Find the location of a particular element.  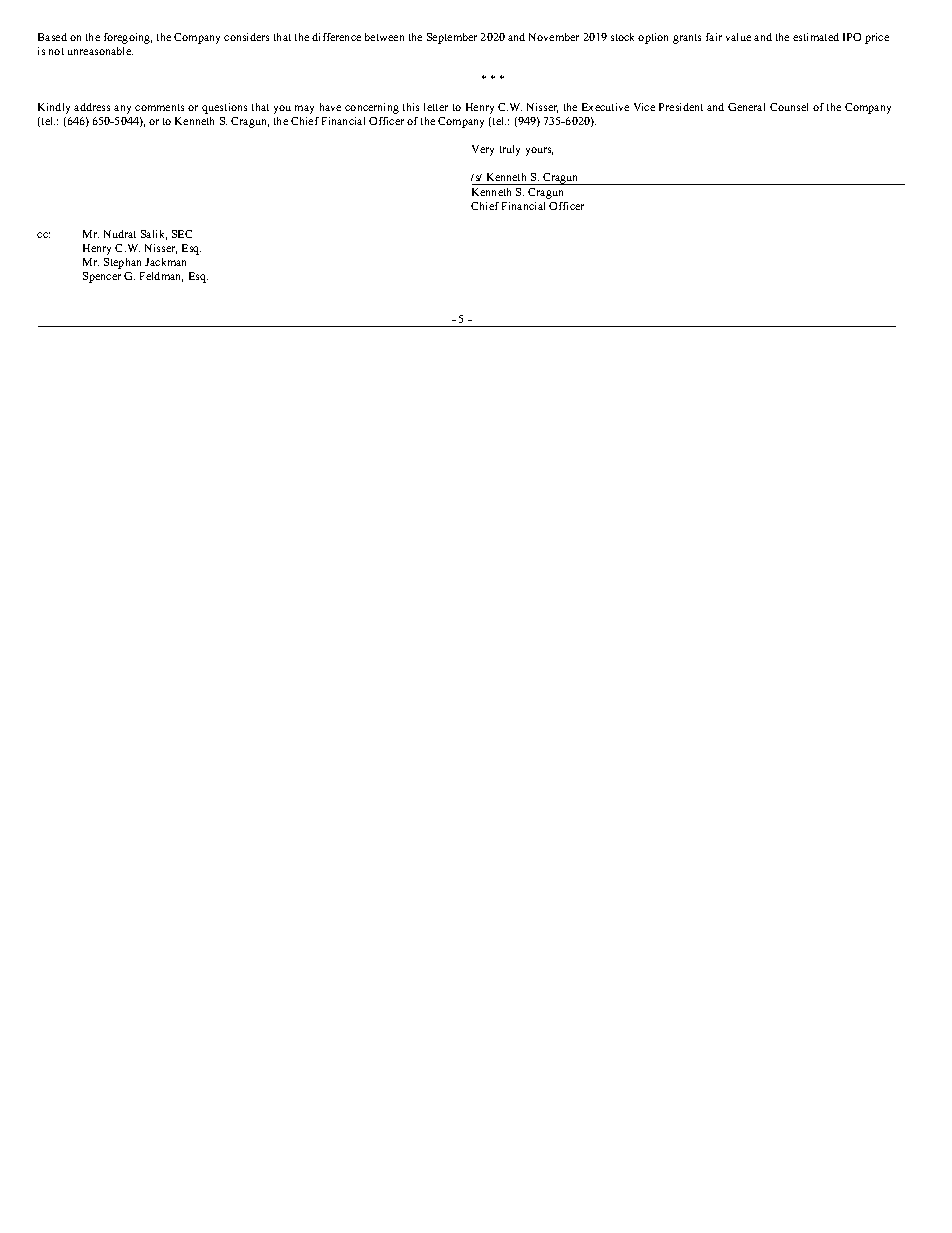

SEC is located at coordinates (182, 234).
